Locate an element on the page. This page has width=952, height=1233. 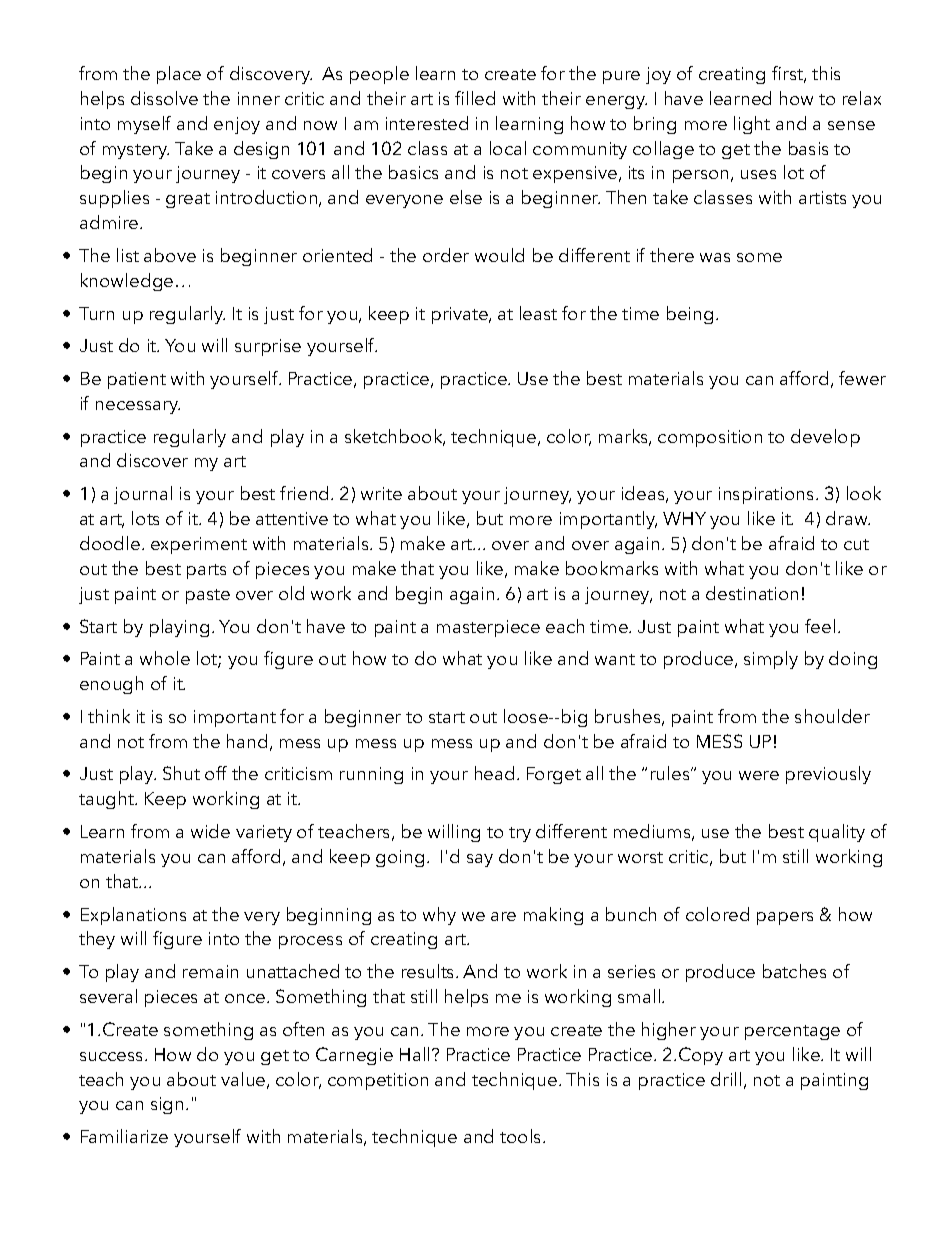
dissolve is located at coordinates (164, 98).
